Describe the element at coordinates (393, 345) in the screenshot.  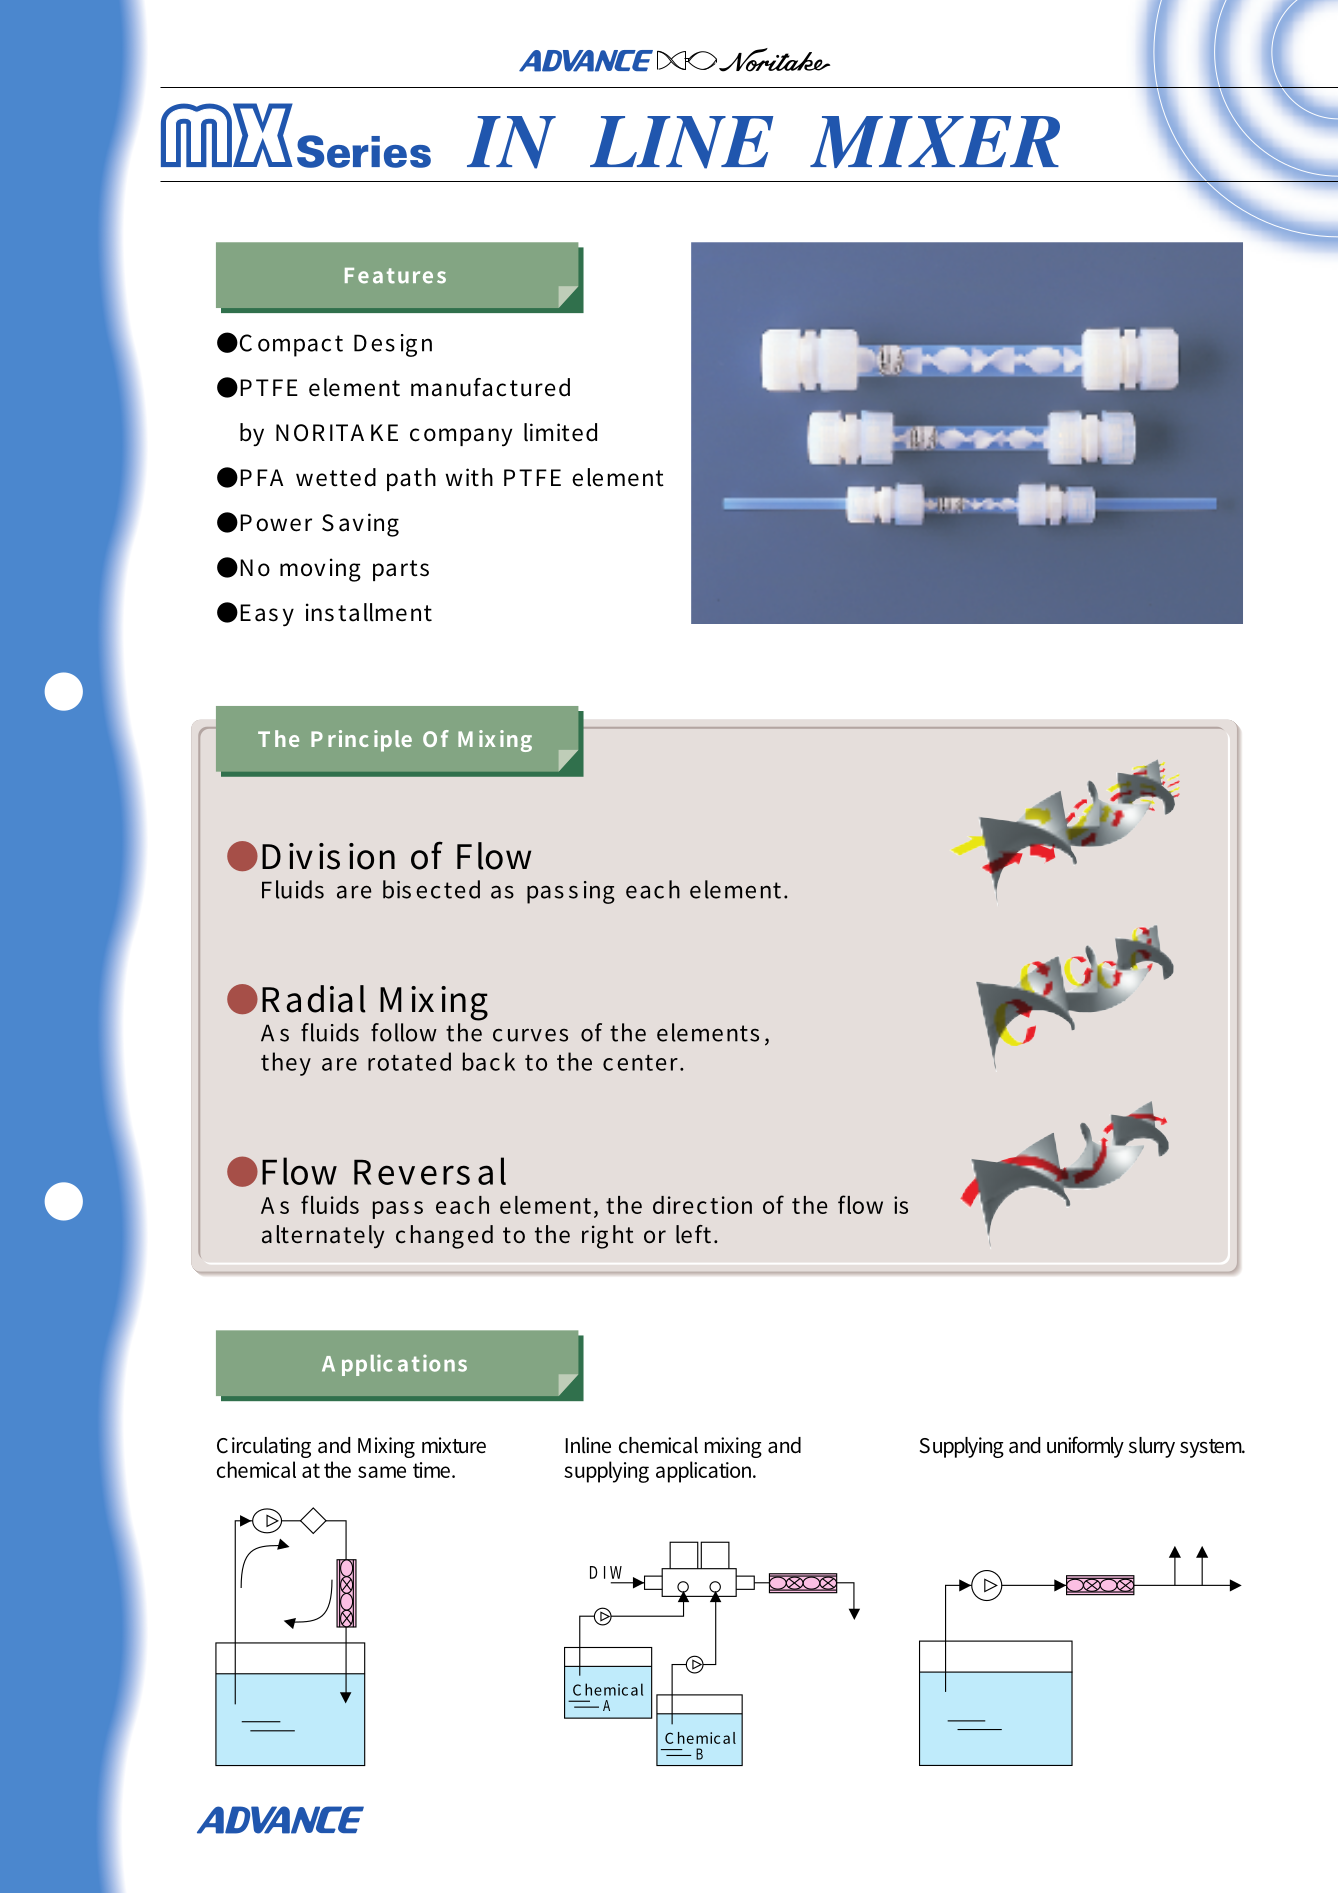
I see `Design` at that location.
